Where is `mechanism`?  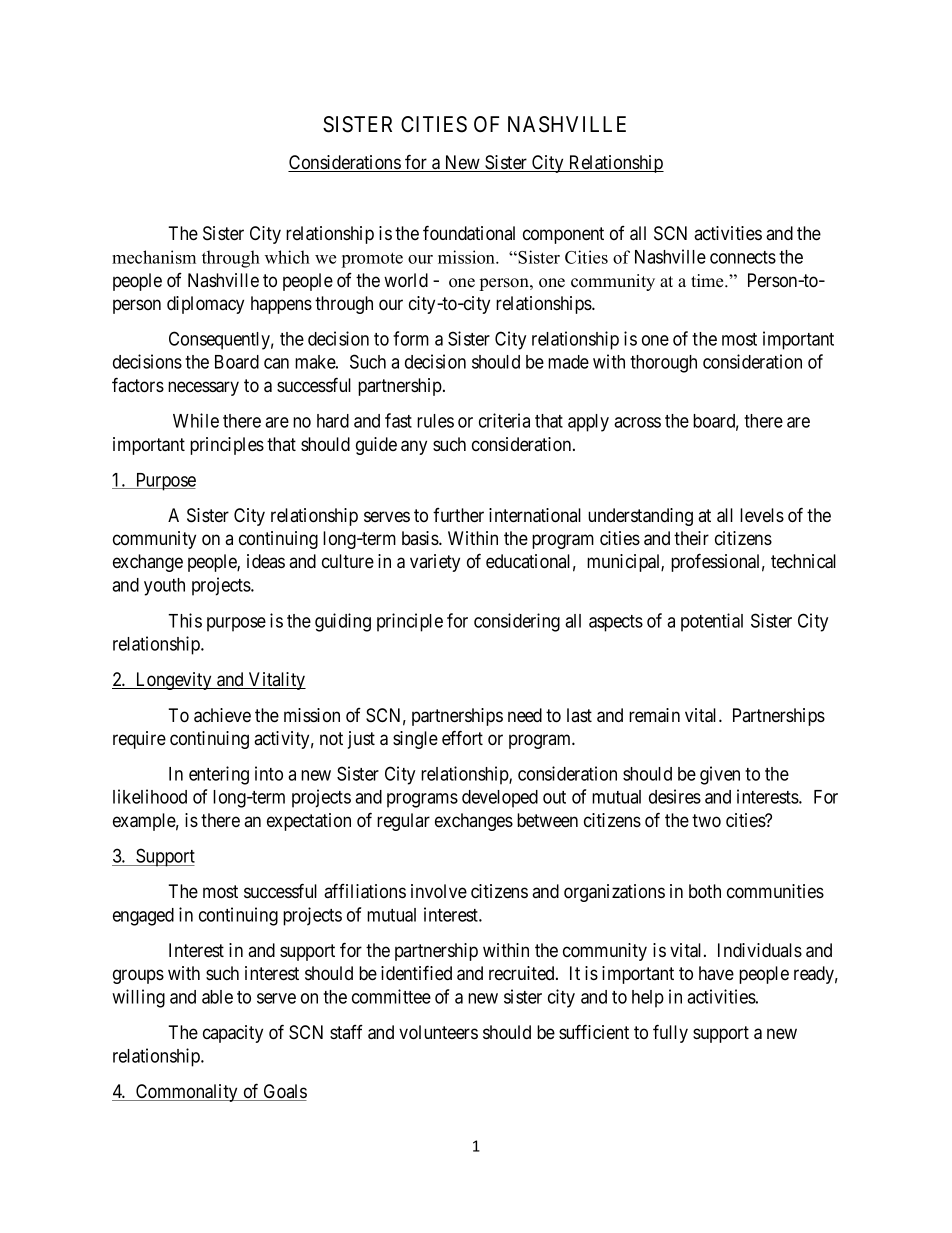
mechanism is located at coordinates (154, 257).
